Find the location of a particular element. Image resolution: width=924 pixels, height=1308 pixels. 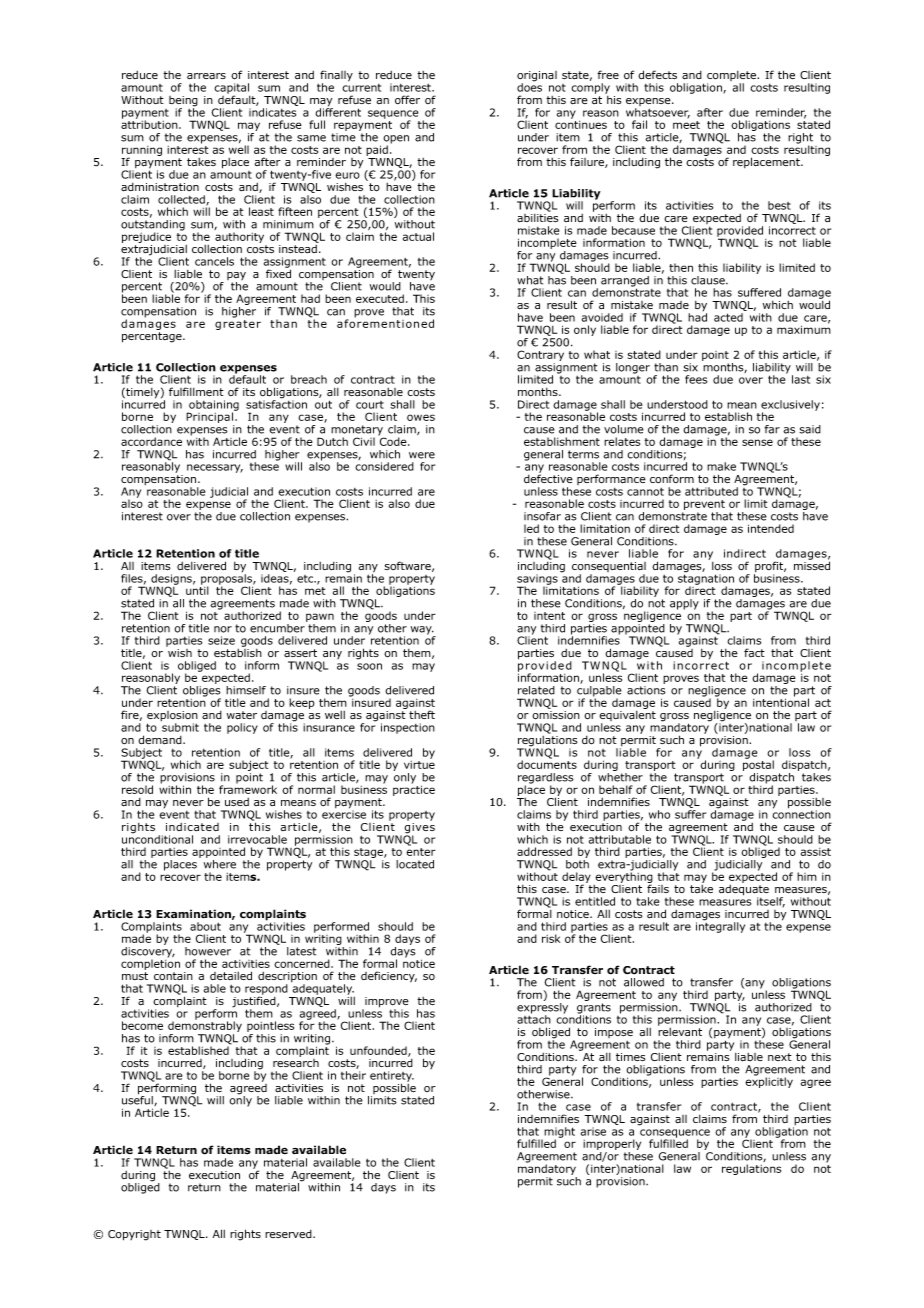

reserved is located at coordinates (289, 1234).
